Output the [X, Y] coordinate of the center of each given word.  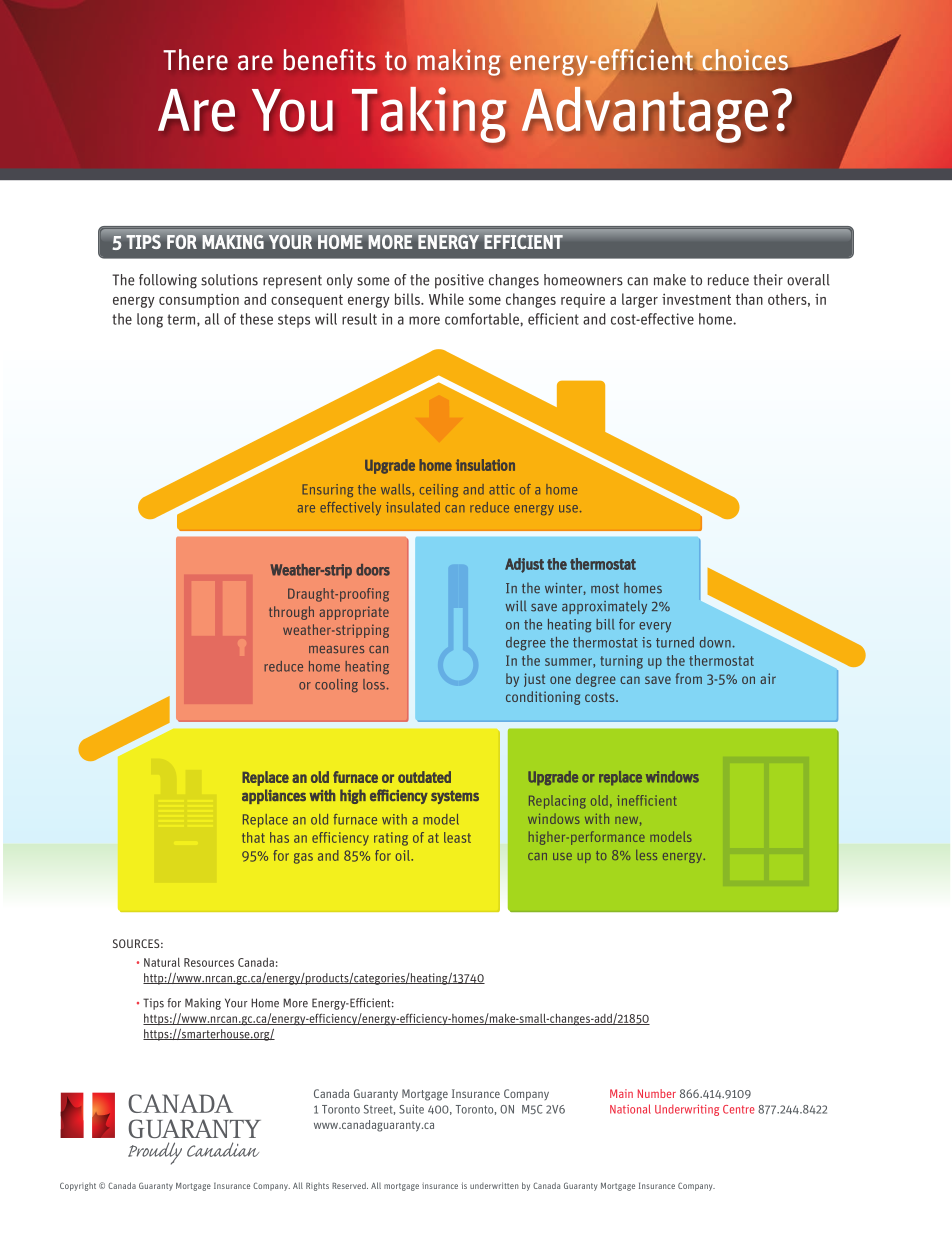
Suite [411, 1109]
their [768, 280]
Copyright [78, 1186]
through [291, 613]
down [716, 642]
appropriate [354, 613]
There [195, 60]
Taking [429, 115]
